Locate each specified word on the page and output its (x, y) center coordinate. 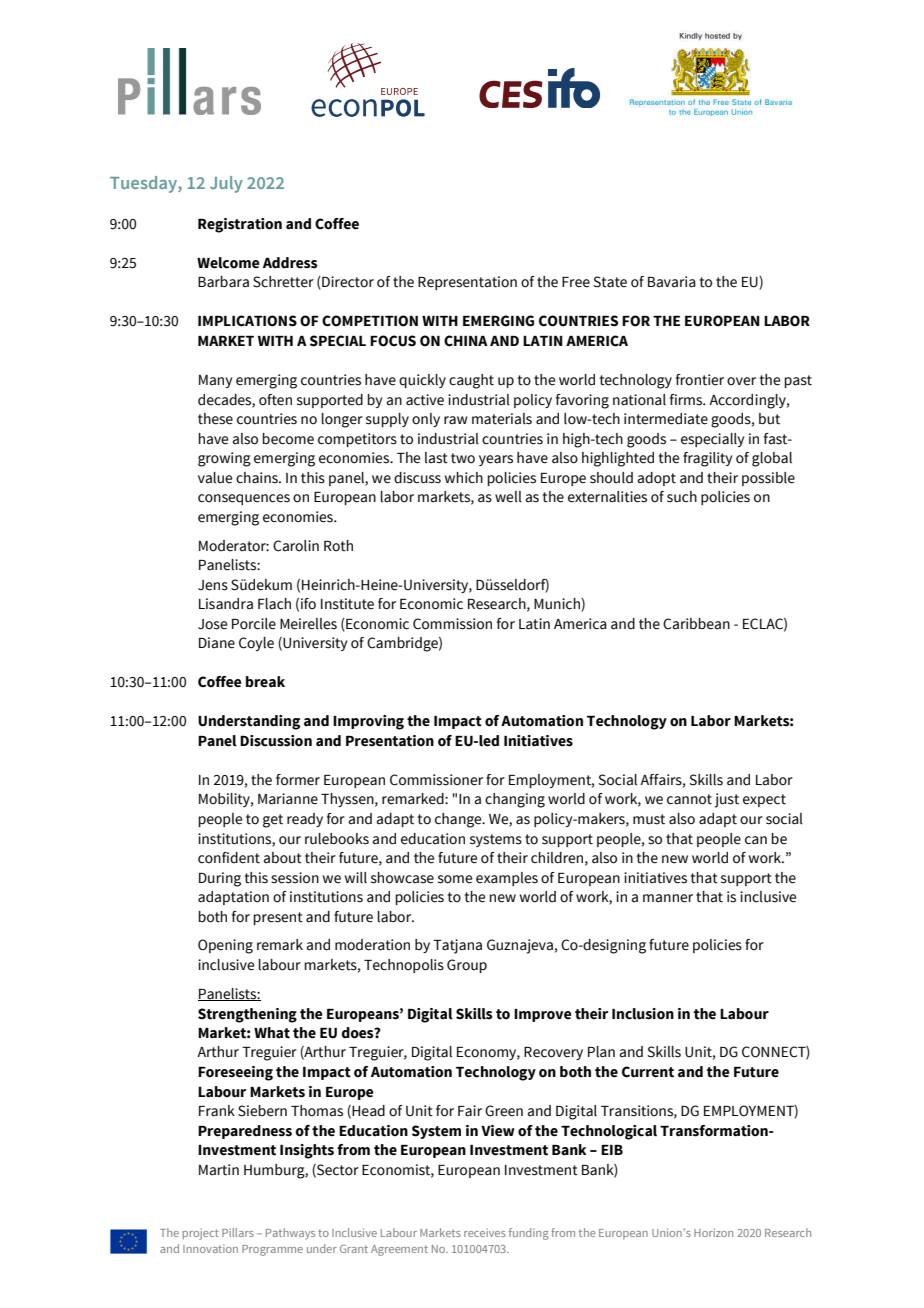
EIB (612, 1150)
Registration (240, 225)
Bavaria (672, 282)
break (265, 682)
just (727, 800)
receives (485, 1232)
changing (515, 800)
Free (576, 282)
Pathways (290, 1234)
